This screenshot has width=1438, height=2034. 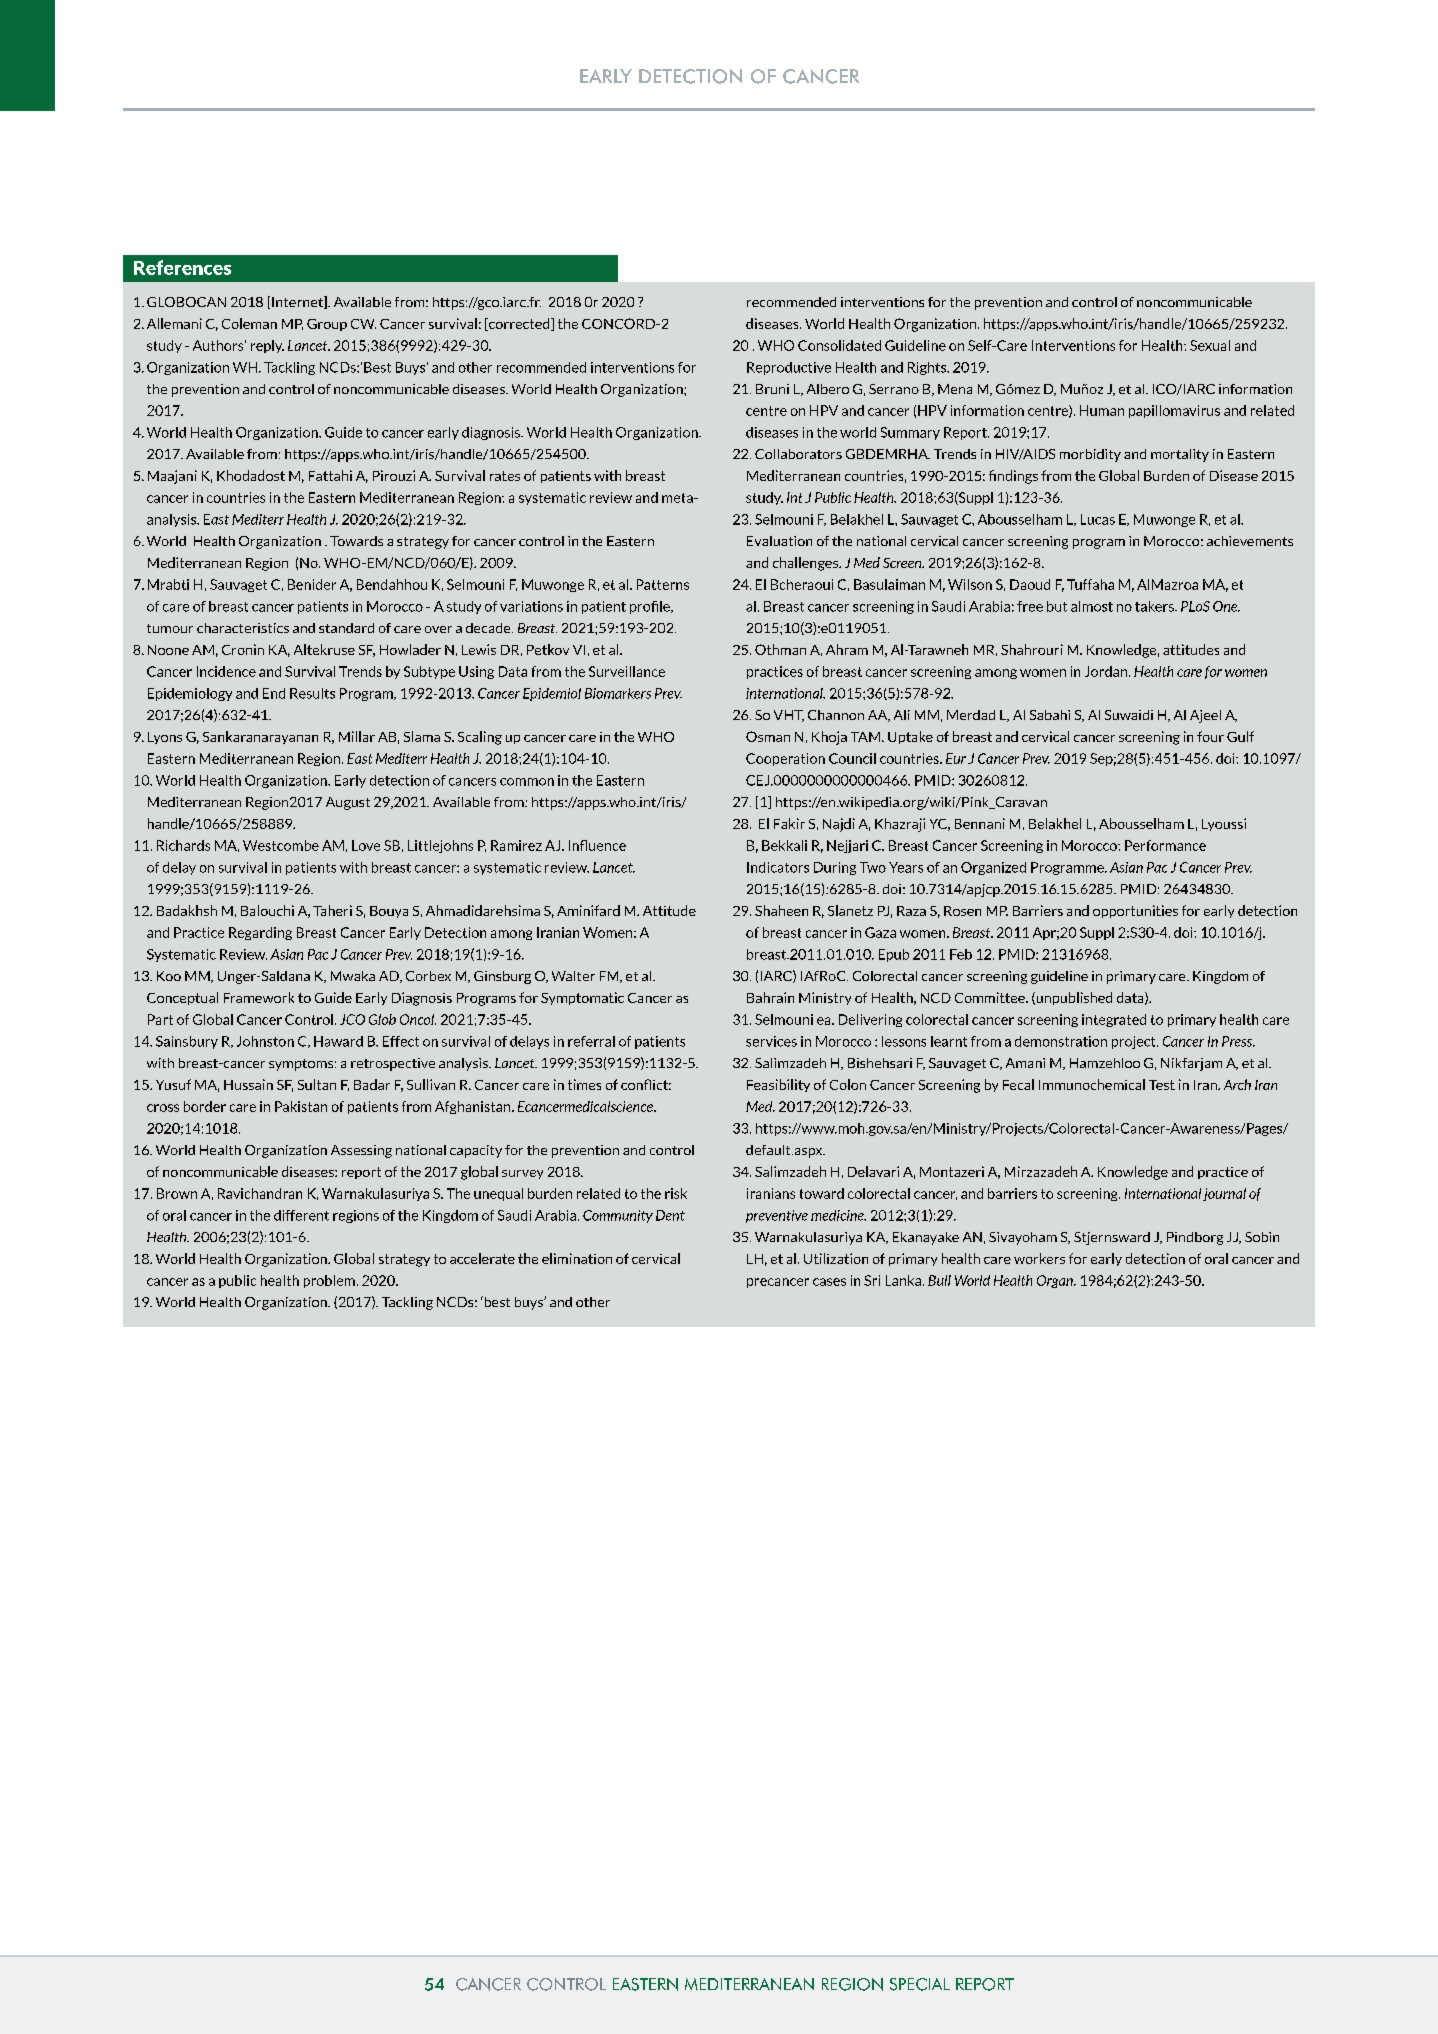 I want to click on Bull, so click(x=939, y=1280).
